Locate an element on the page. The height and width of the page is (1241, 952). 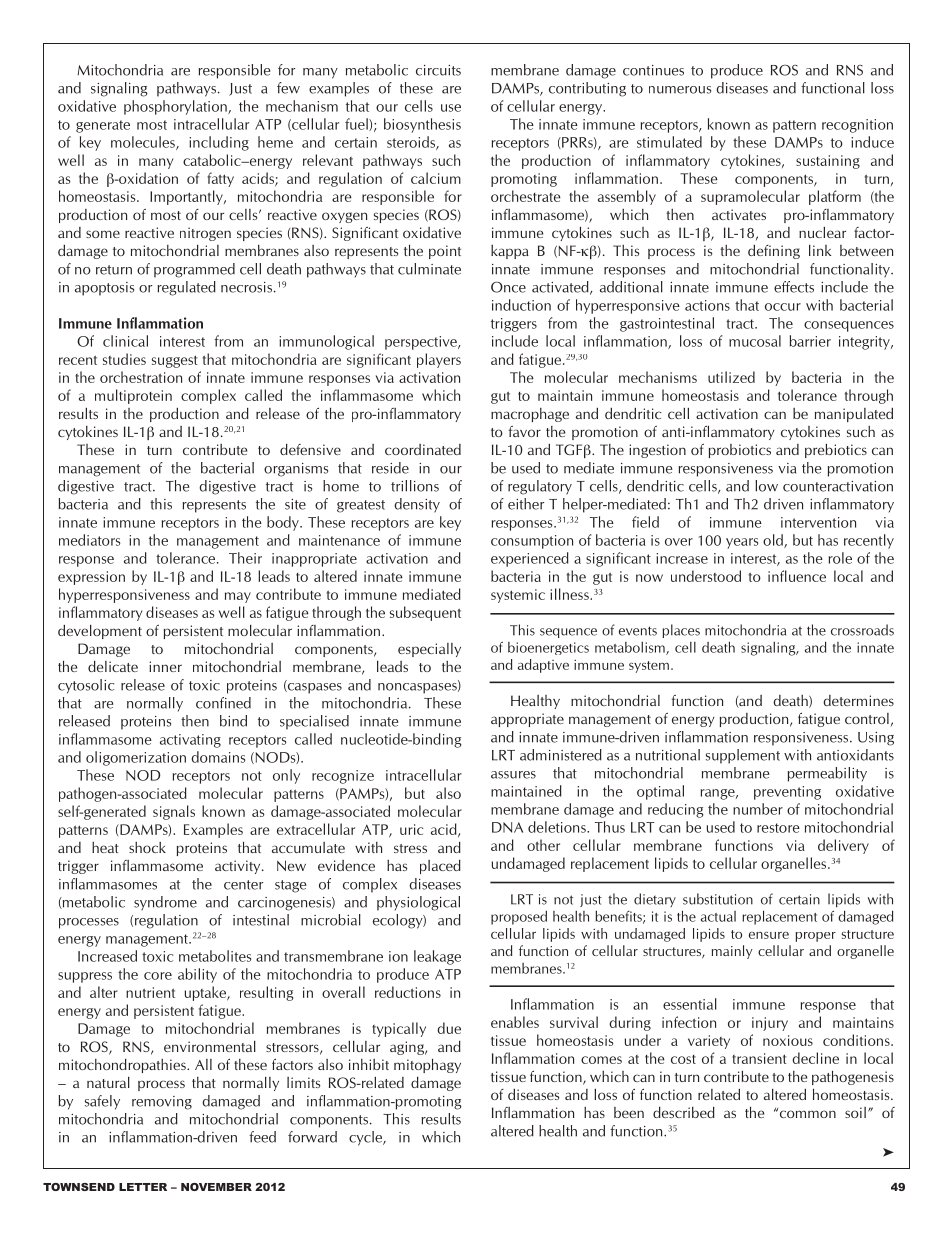
phosphorylation is located at coordinates (176, 107).
